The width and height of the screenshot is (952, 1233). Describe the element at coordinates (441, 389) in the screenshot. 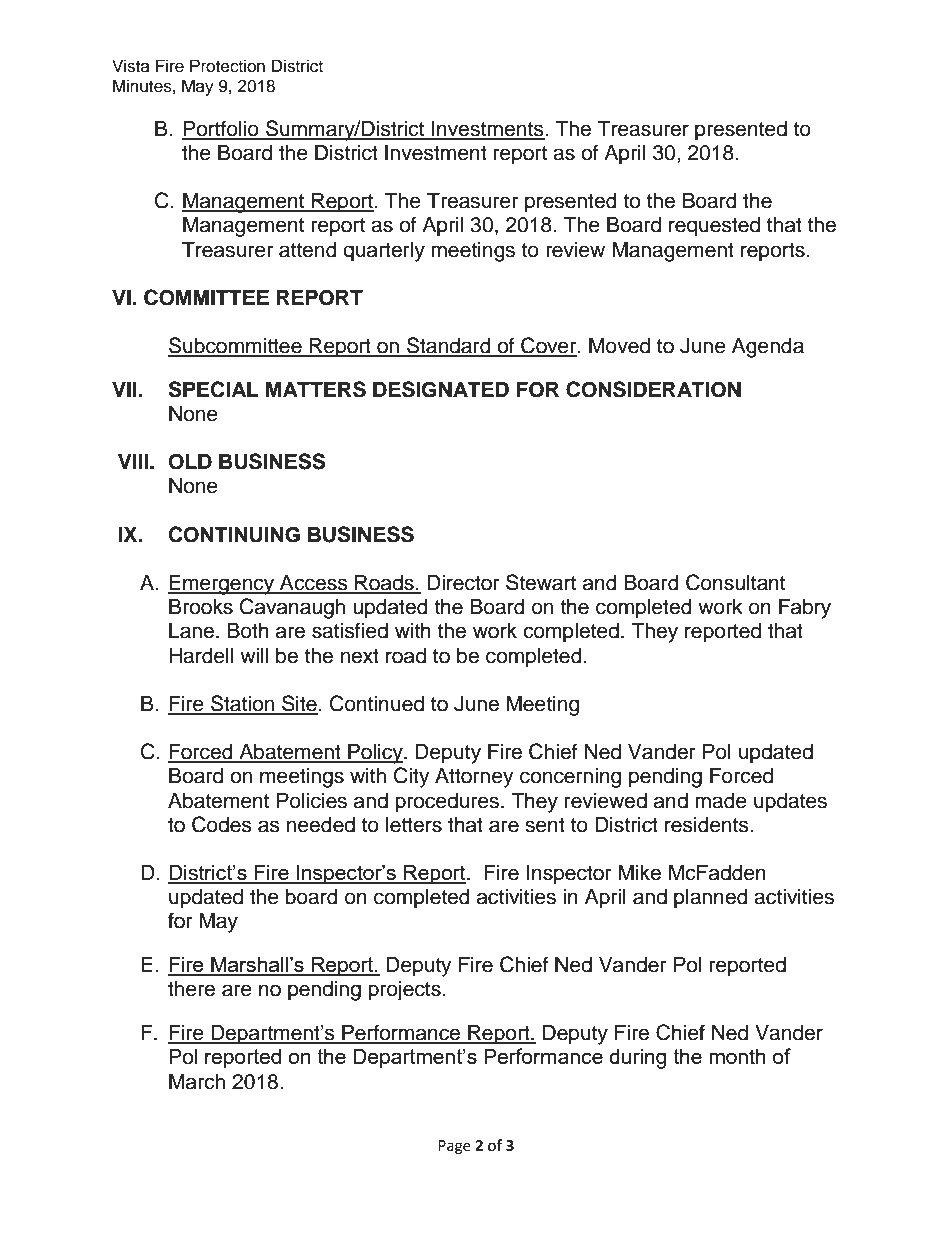

I see `DESIGNATED` at that location.
